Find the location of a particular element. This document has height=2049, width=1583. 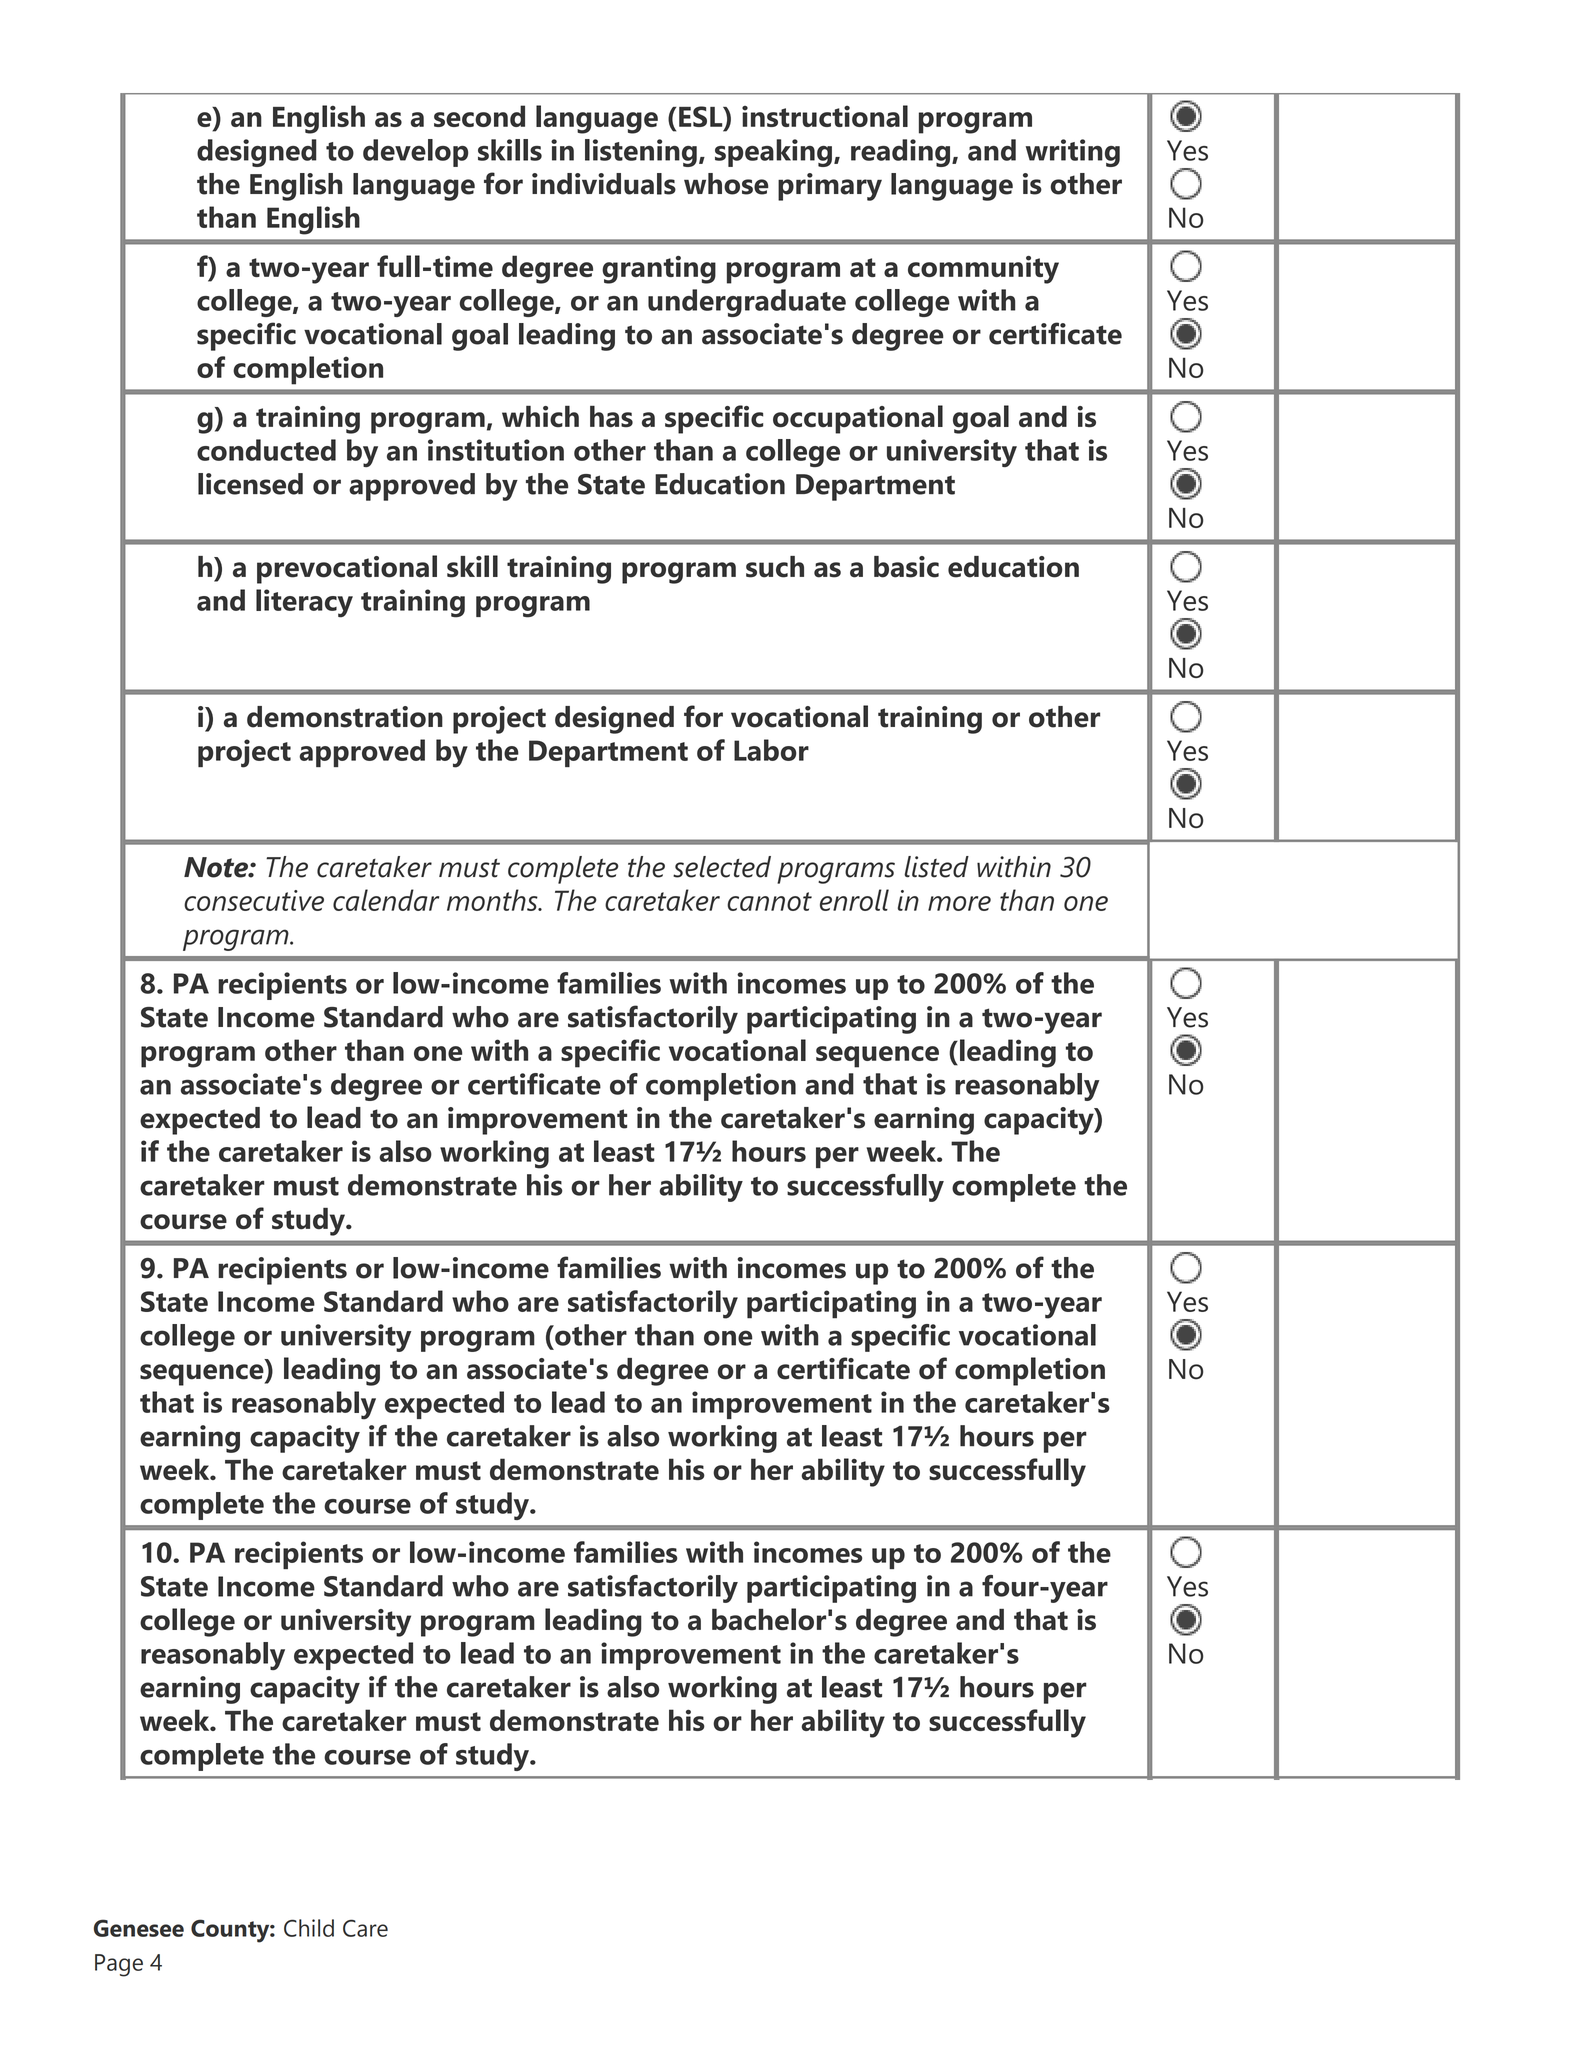

Child is located at coordinates (309, 1928).
